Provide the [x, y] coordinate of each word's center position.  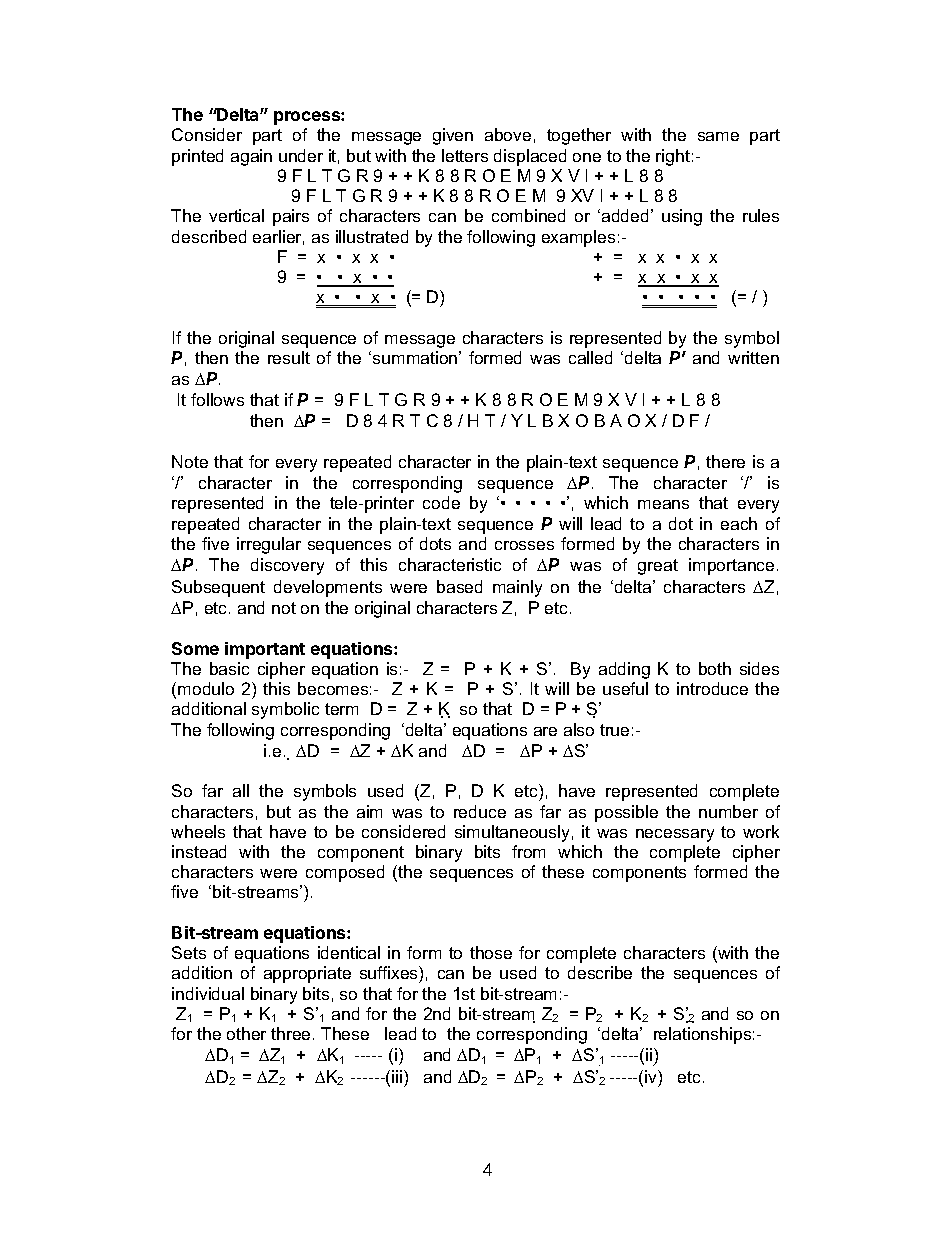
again [251, 157]
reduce [480, 811]
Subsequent [218, 588]
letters [465, 155]
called [590, 357]
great [658, 567]
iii [398, 1076]
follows [217, 399]
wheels [198, 831]
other [246, 1033]
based [459, 586]
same [718, 136]
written [753, 357]
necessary [675, 835]
